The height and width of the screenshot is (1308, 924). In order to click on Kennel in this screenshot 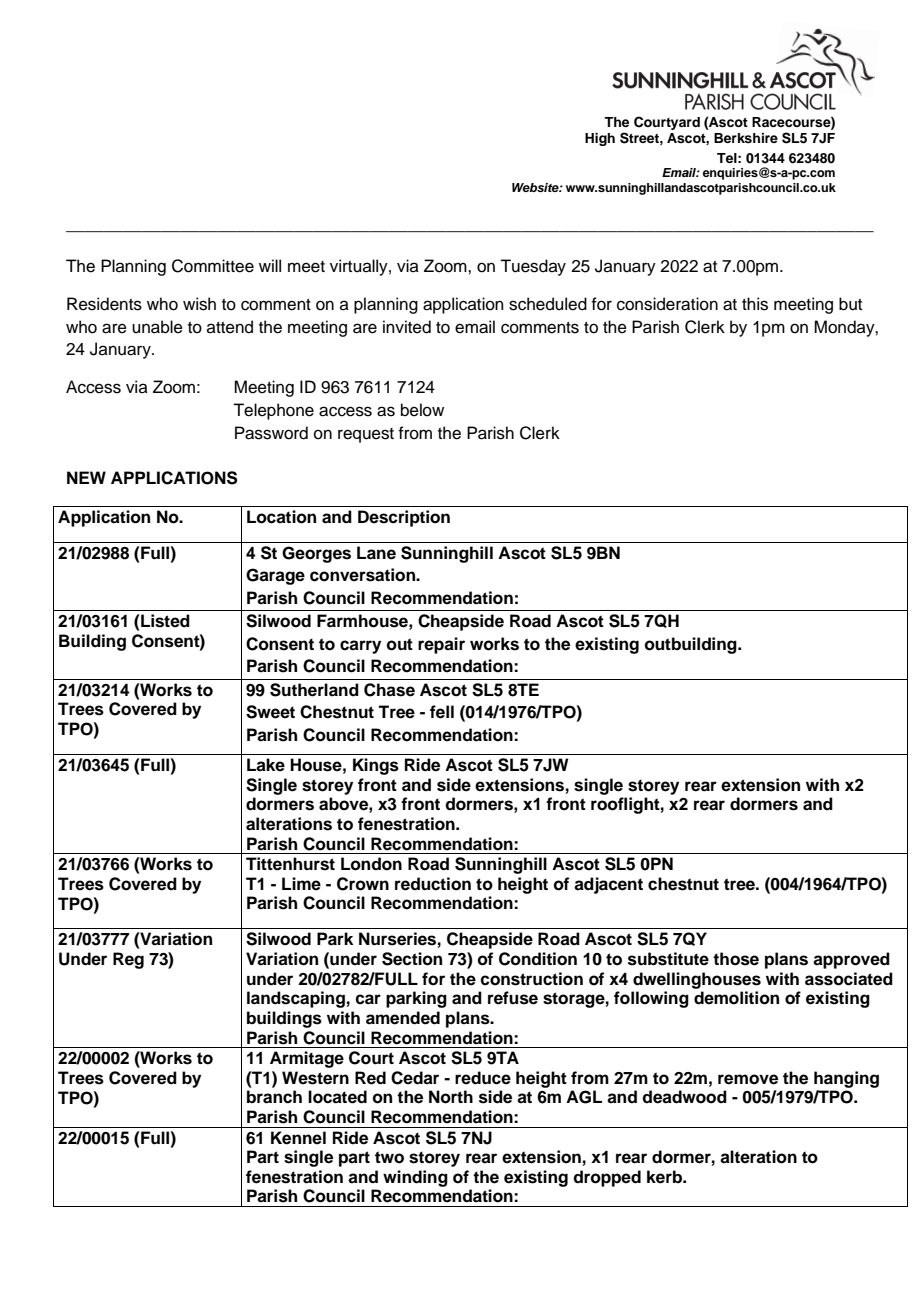, I will do `click(298, 1138)`.
